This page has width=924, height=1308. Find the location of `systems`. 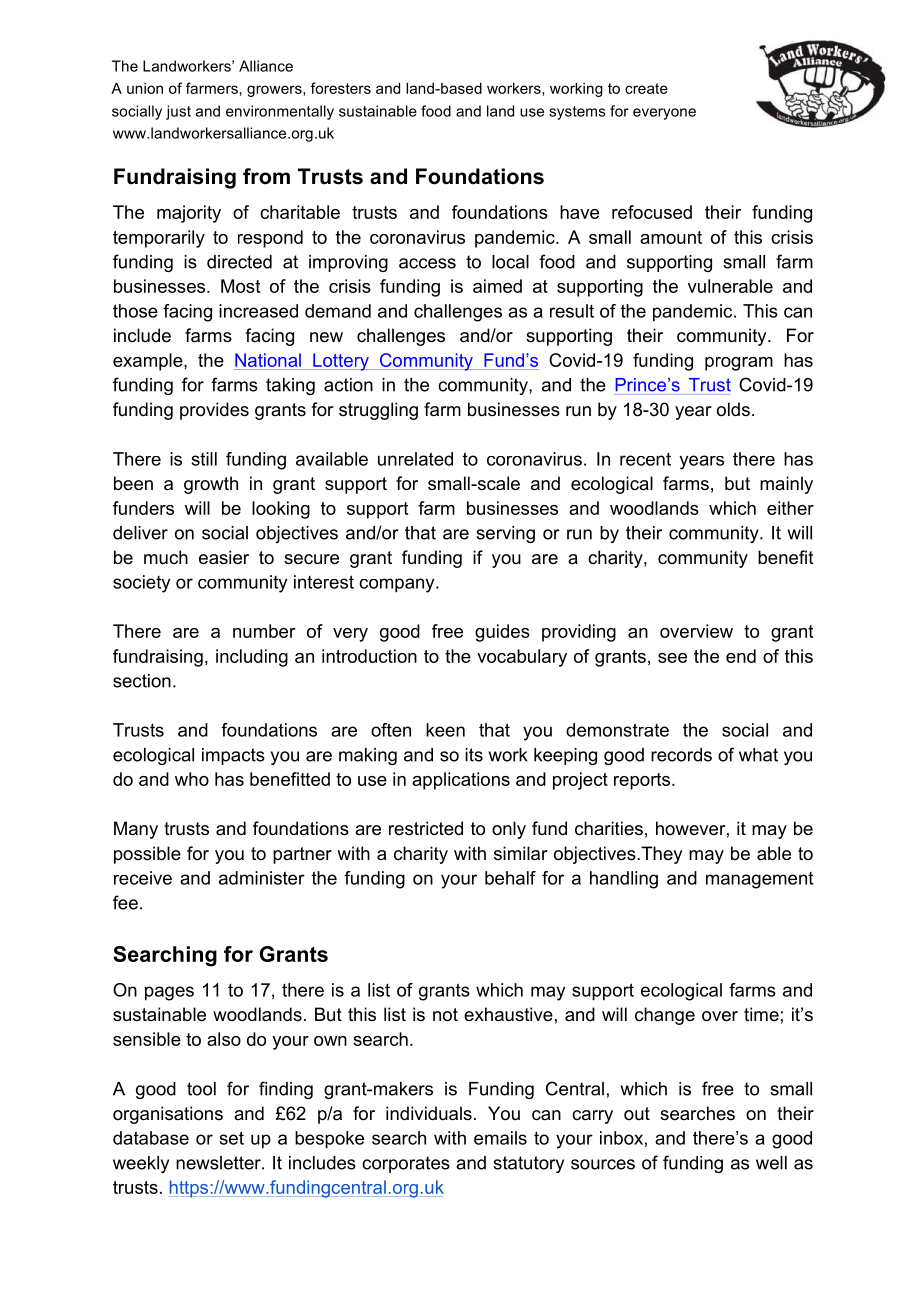

systems is located at coordinates (577, 113).
